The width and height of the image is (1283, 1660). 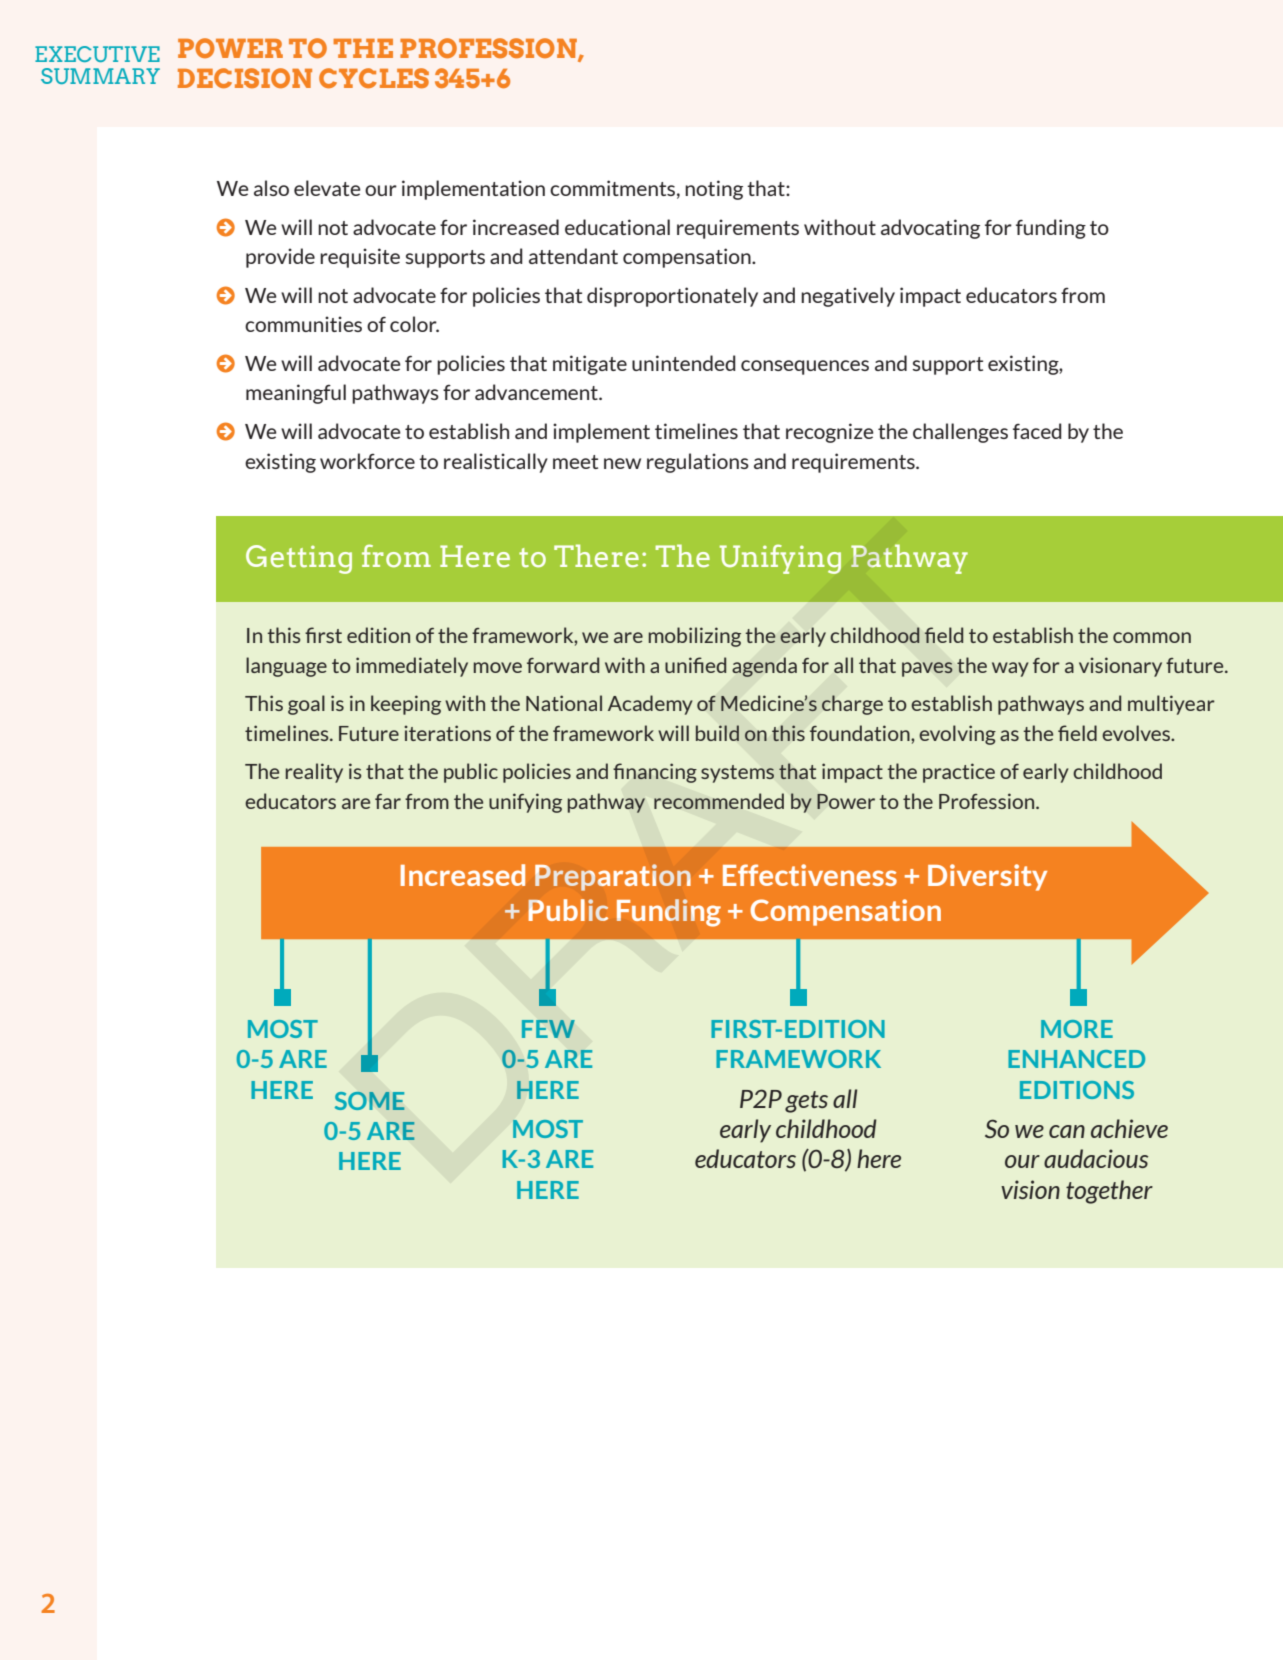 What do you see at coordinates (1037, 431) in the image?
I see `faced` at bounding box center [1037, 431].
